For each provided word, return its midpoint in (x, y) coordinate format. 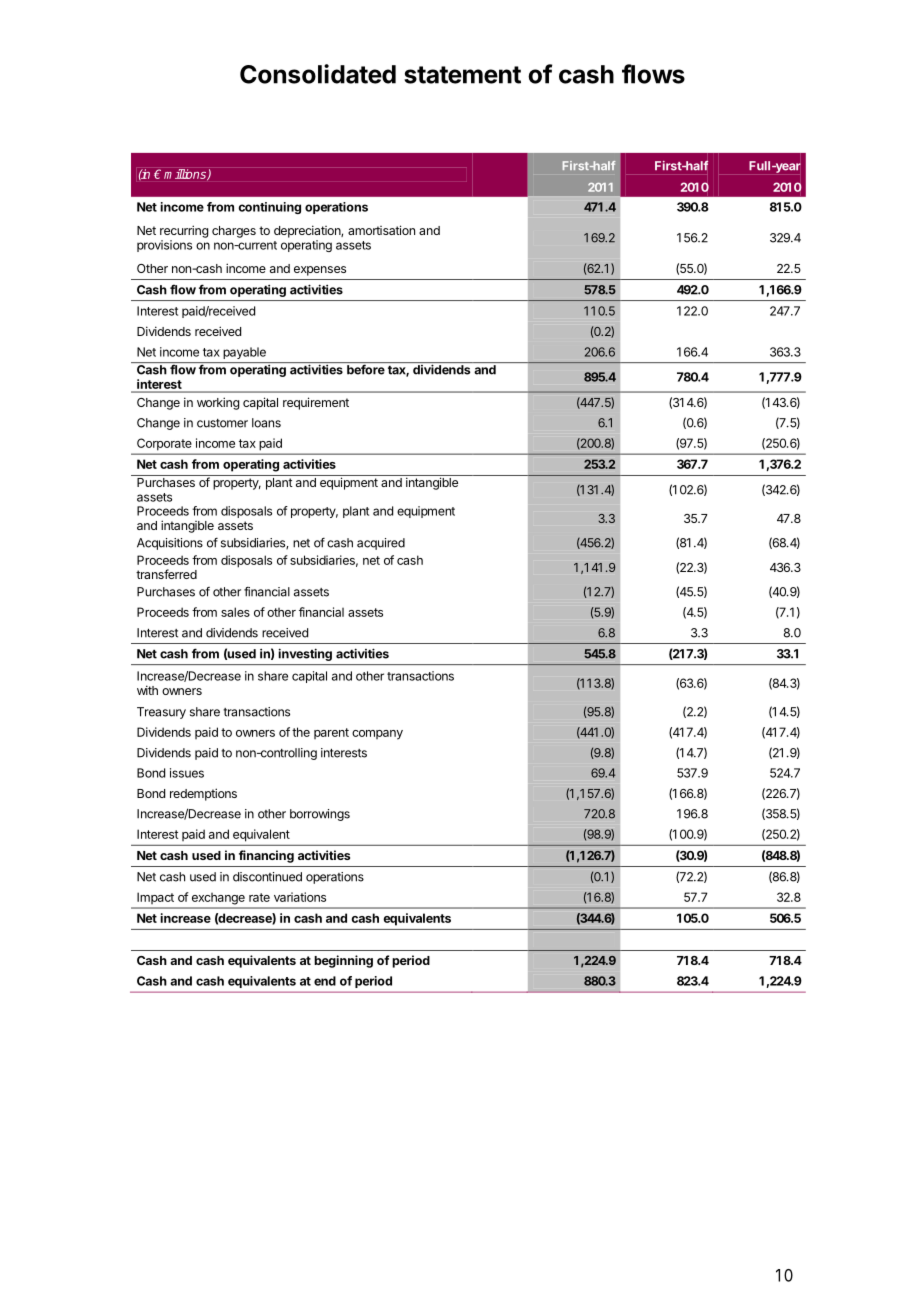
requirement (316, 403)
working (218, 403)
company (377, 735)
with (147, 690)
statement (462, 75)
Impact (155, 898)
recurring (184, 231)
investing (305, 654)
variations (300, 897)
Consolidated (318, 74)
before (366, 369)
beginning (343, 961)
